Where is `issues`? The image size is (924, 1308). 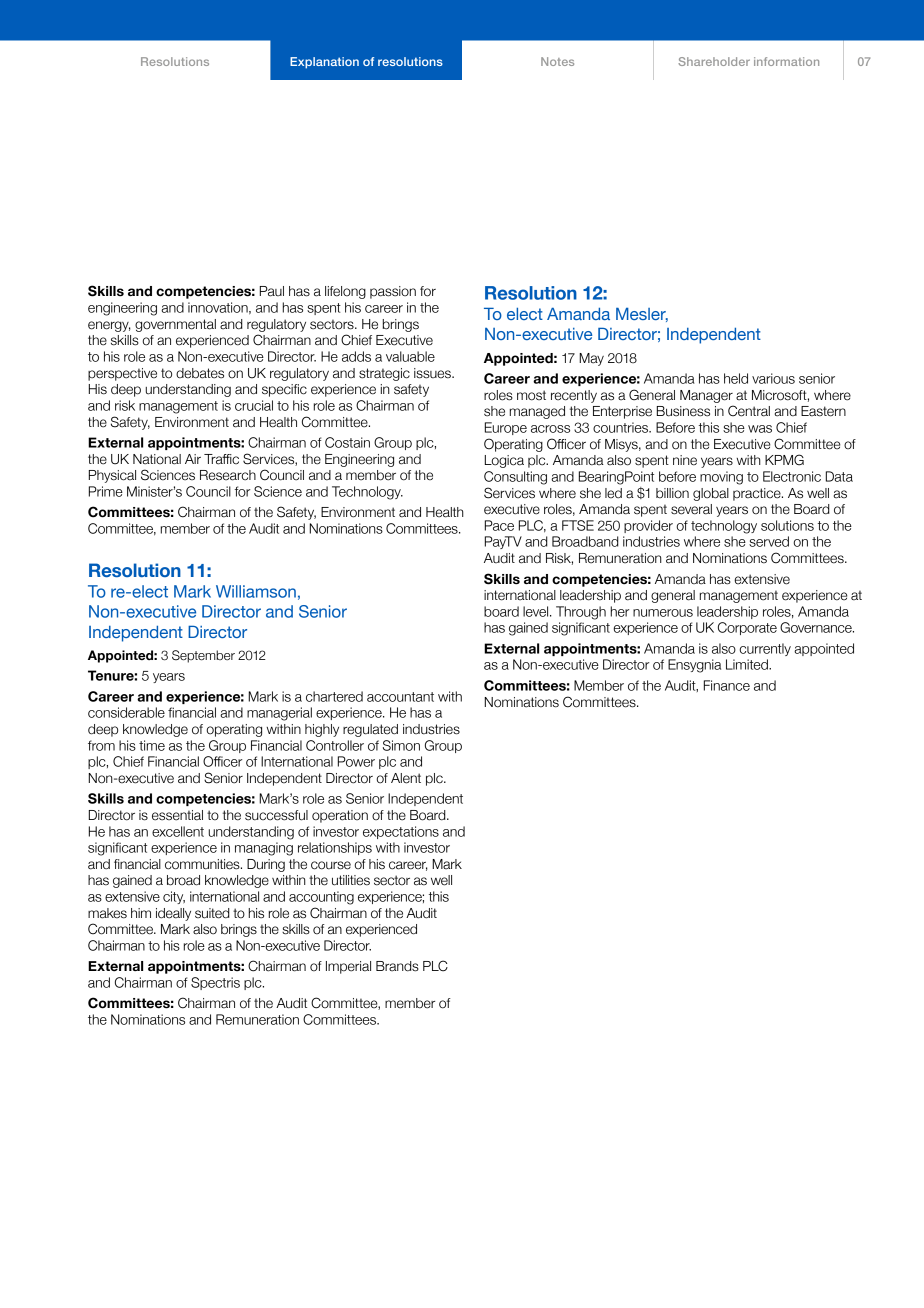
issues is located at coordinates (433, 373).
